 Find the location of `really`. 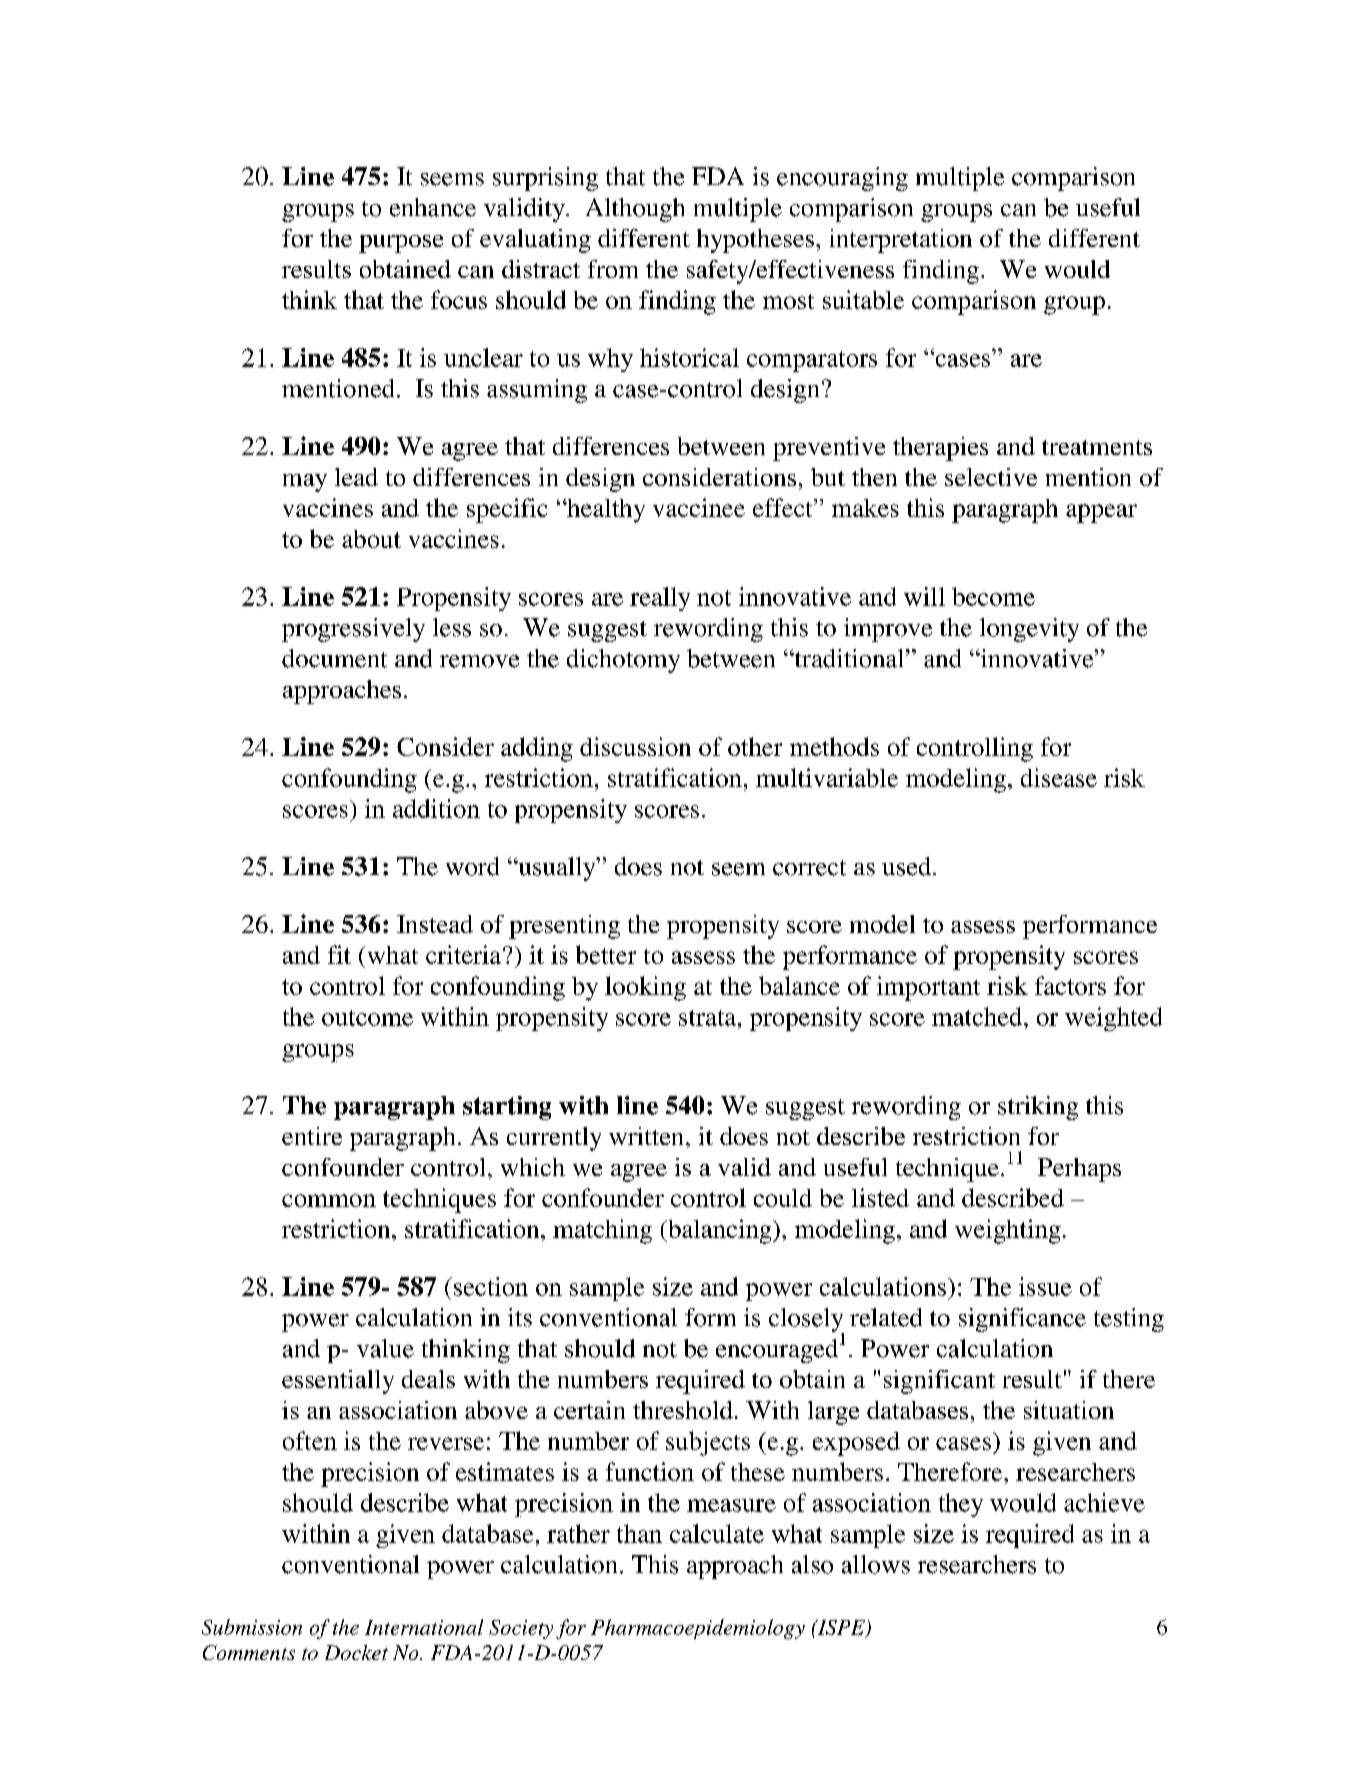

really is located at coordinates (660, 599).
